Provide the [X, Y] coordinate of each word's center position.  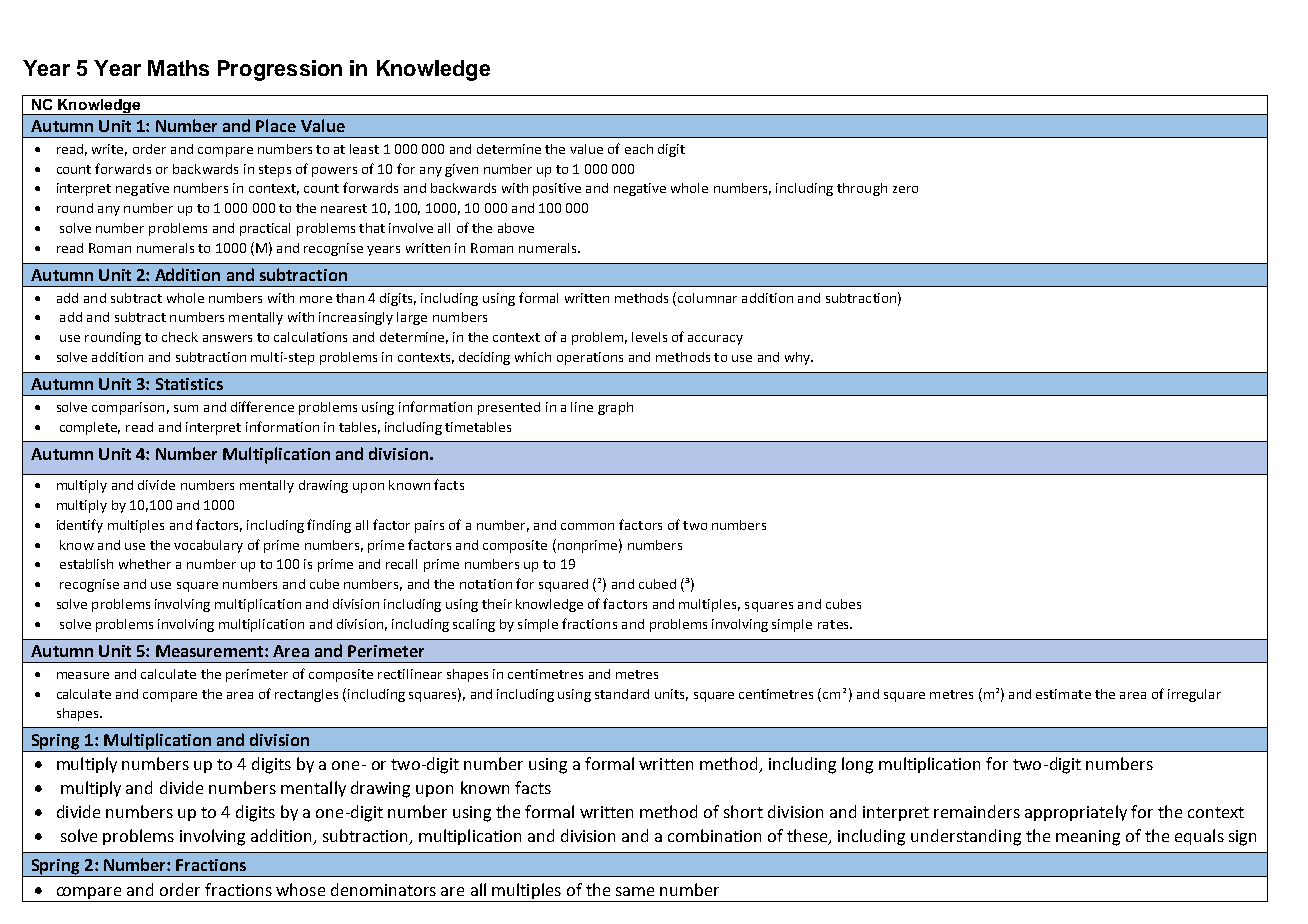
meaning [1088, 838]
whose [300, 889]
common [587, 526]
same [635, 891]
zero [905, 189]
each [639, 149]
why [799, 358]
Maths [178, 68]
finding [329, 526]
